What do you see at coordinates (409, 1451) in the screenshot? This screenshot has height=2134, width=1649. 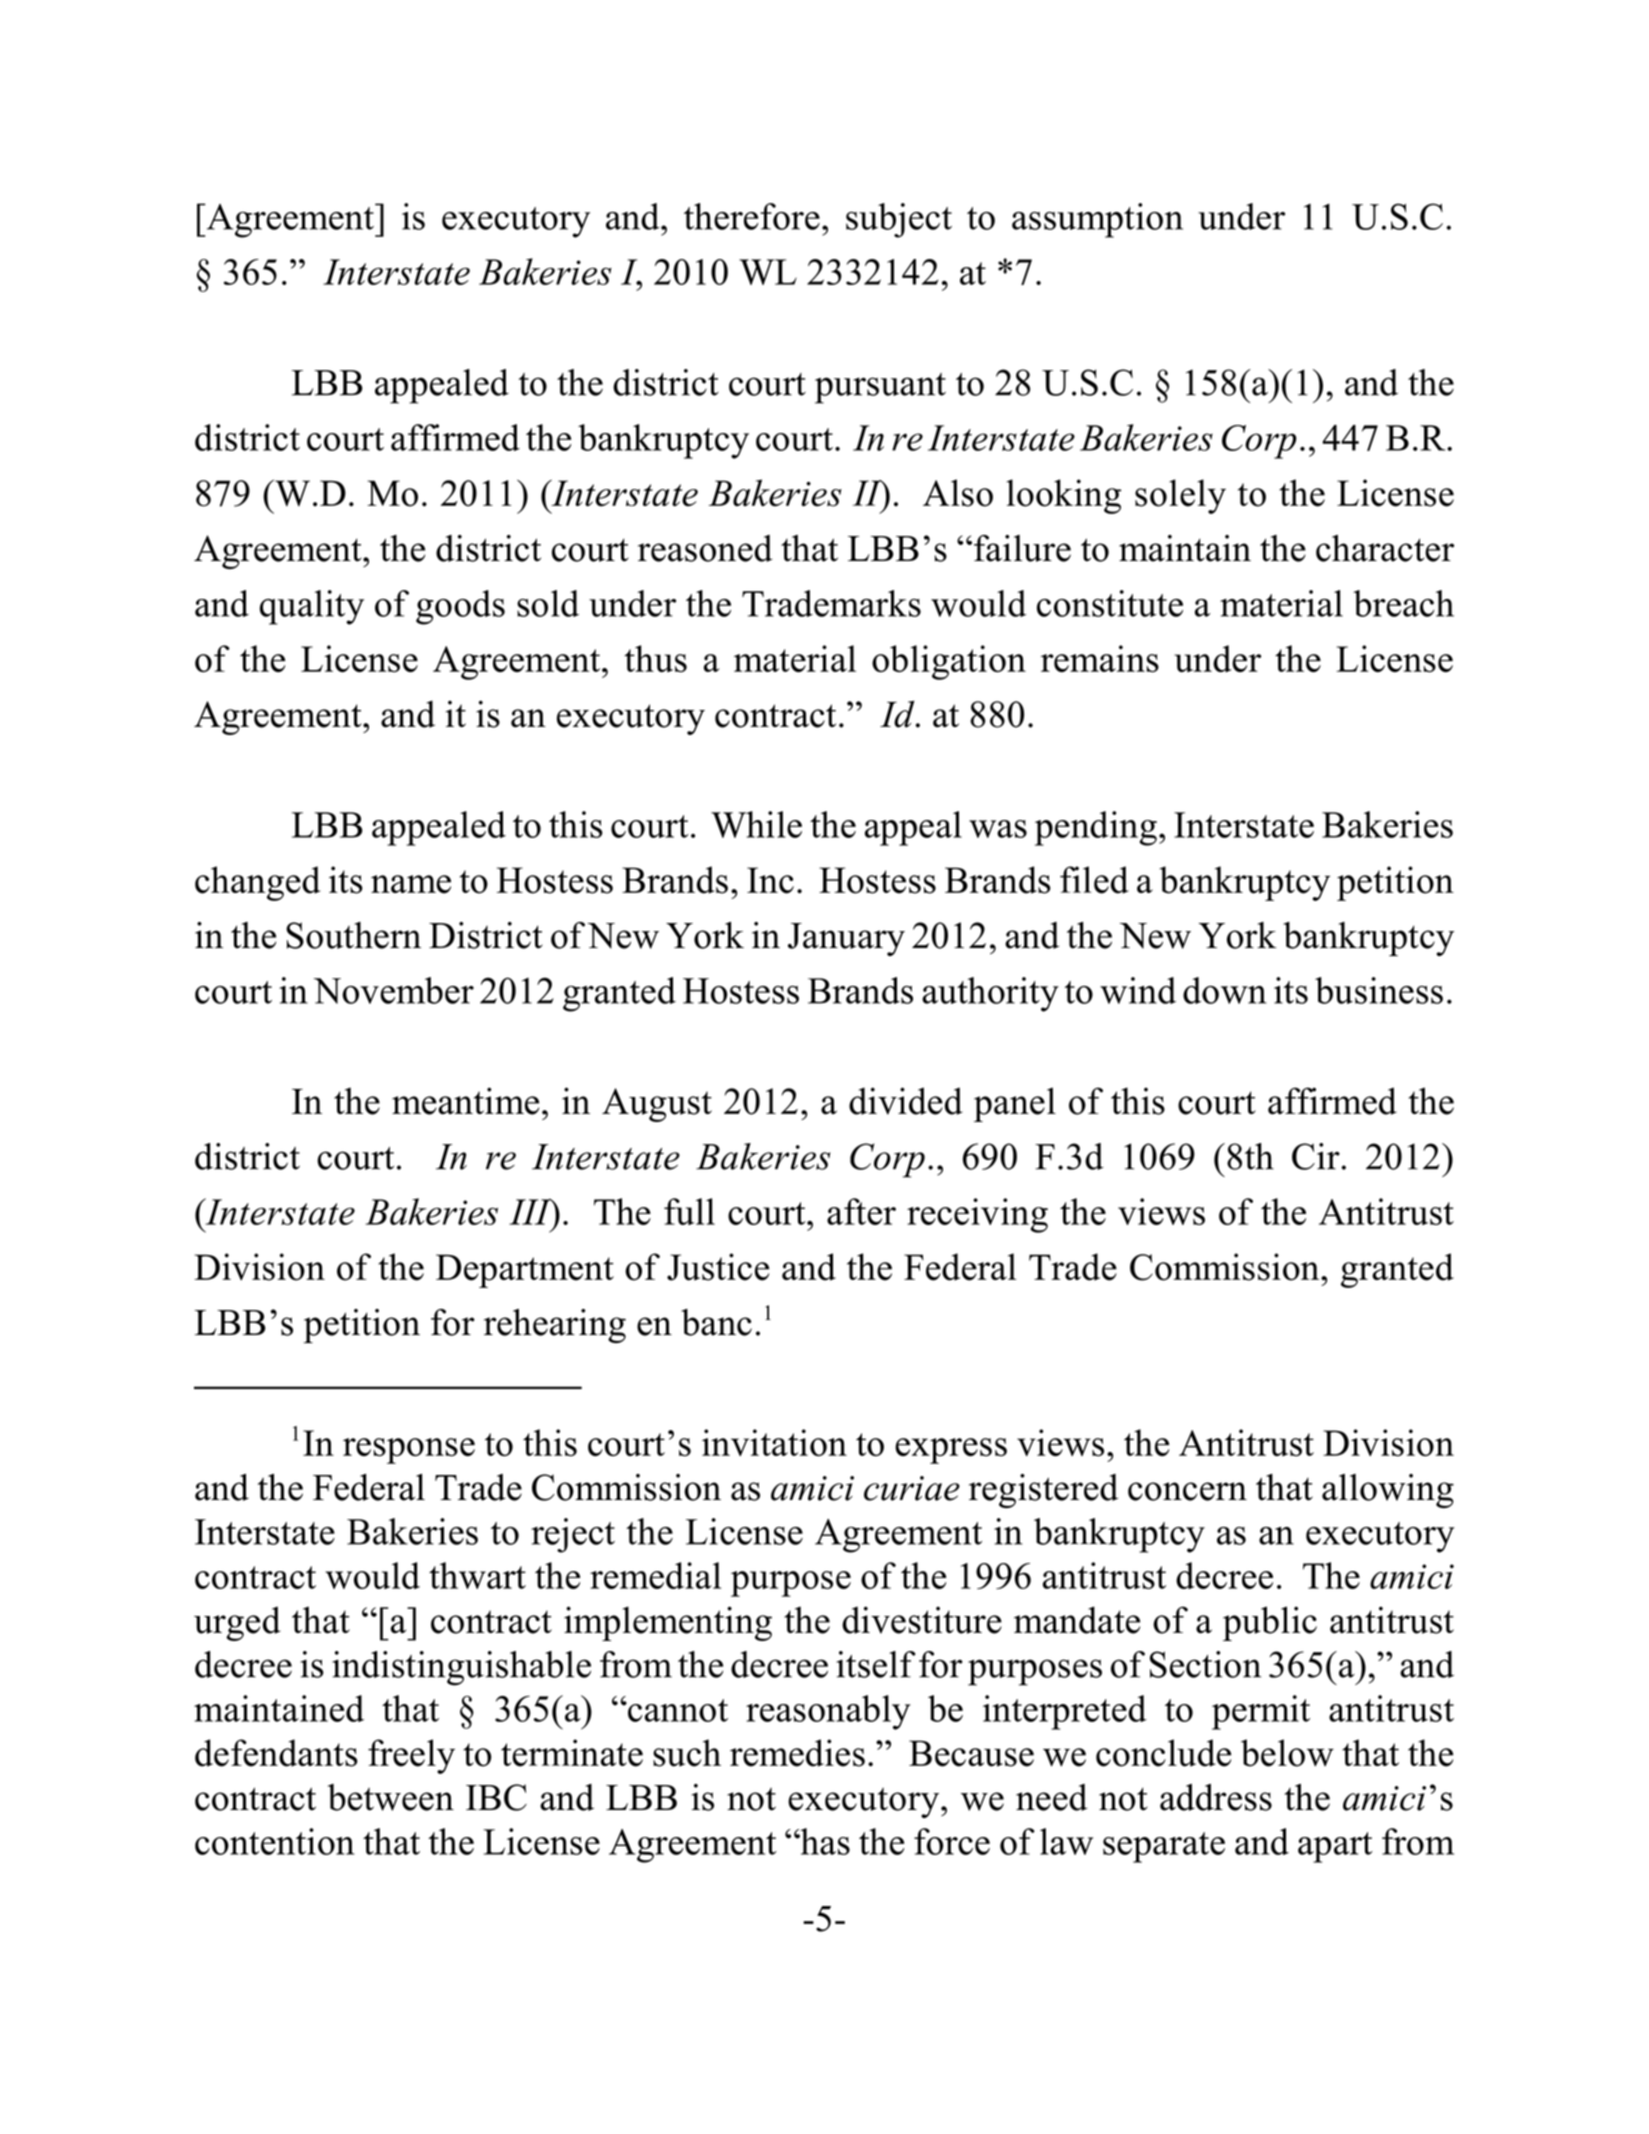 I see `response` at bounding box center [409, 1451].
